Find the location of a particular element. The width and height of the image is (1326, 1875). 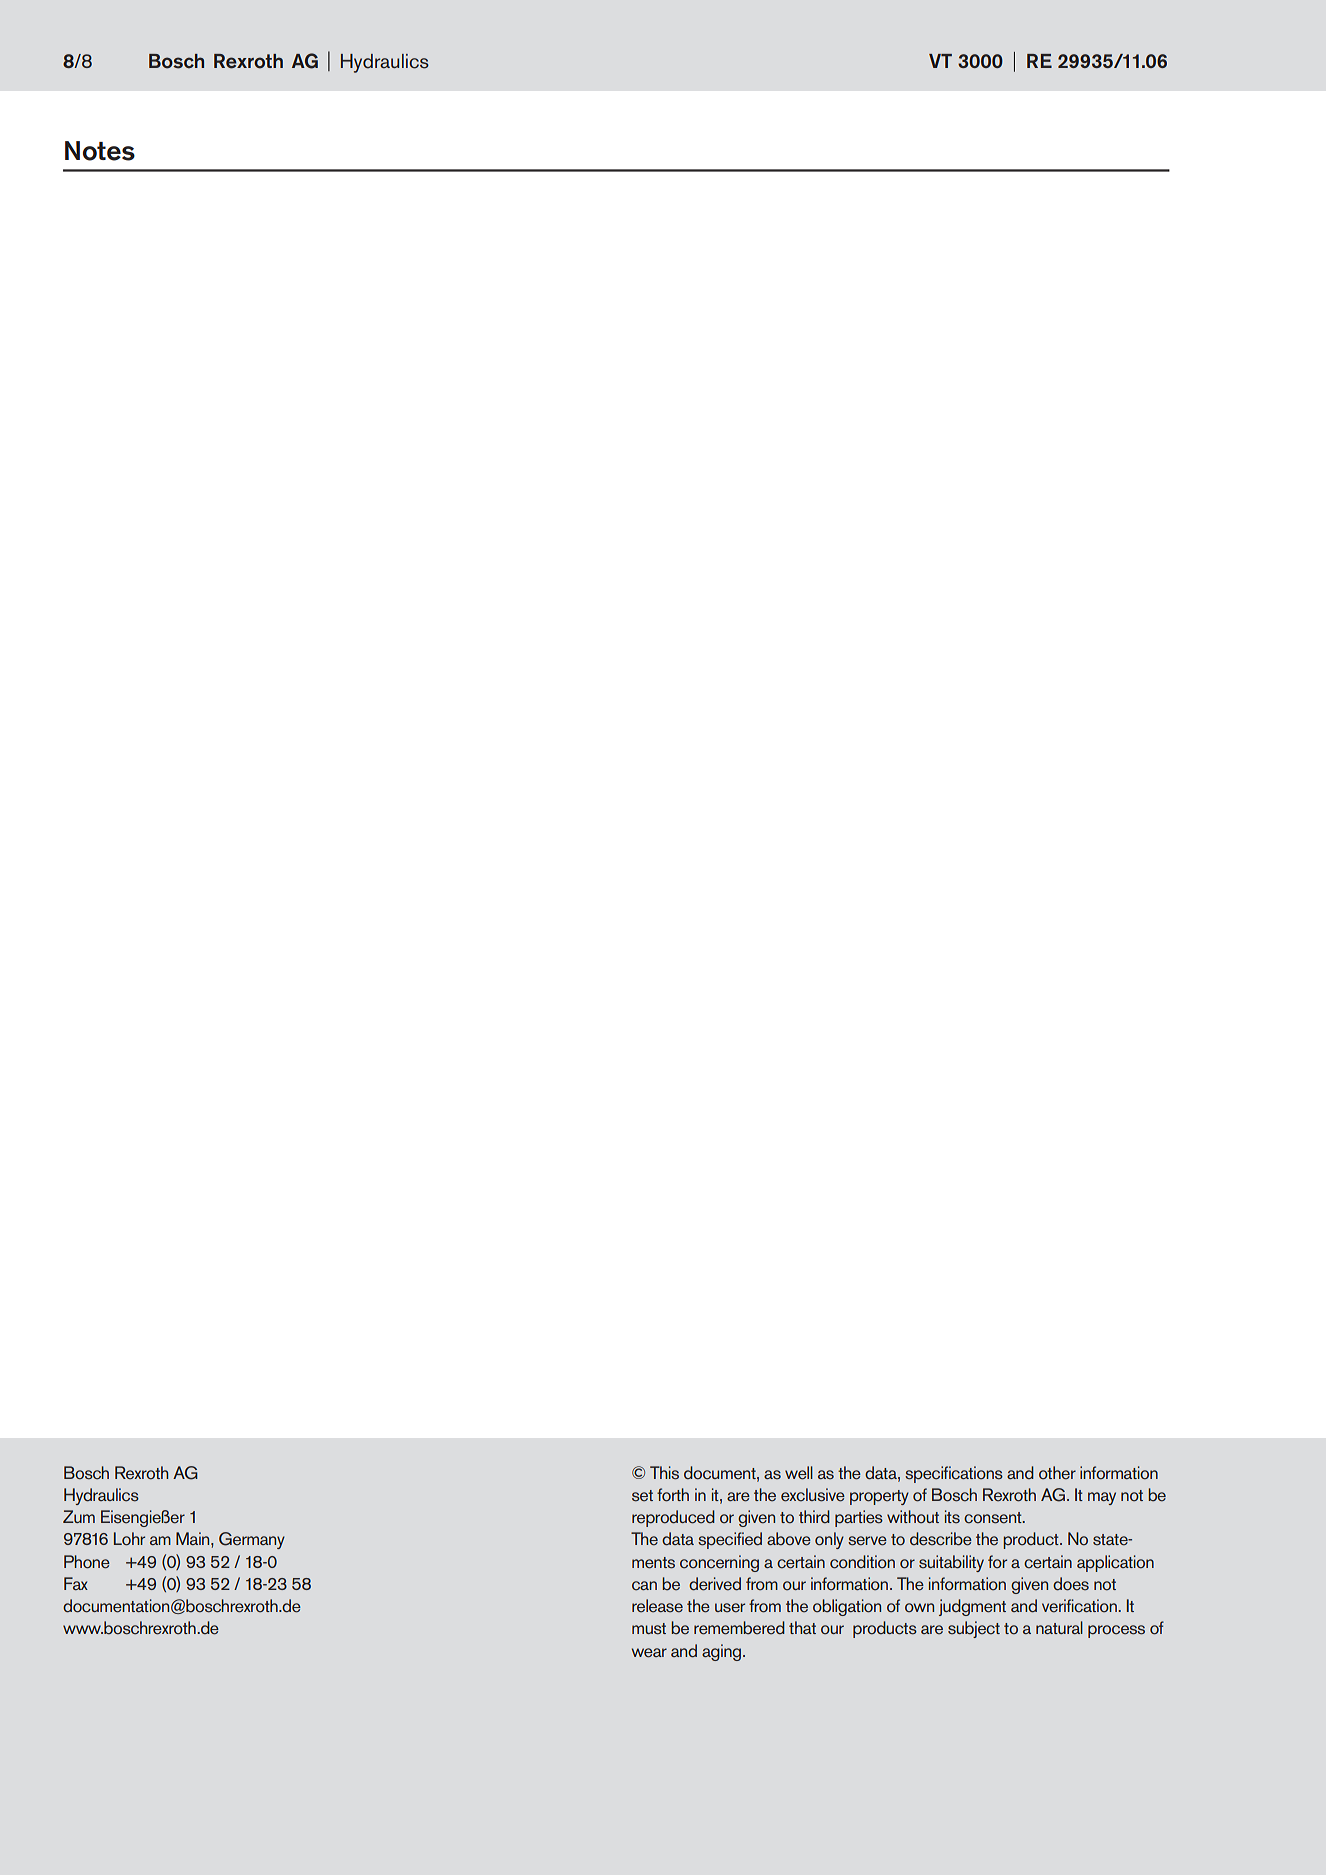

This is located at coordinates (664, 1473).
